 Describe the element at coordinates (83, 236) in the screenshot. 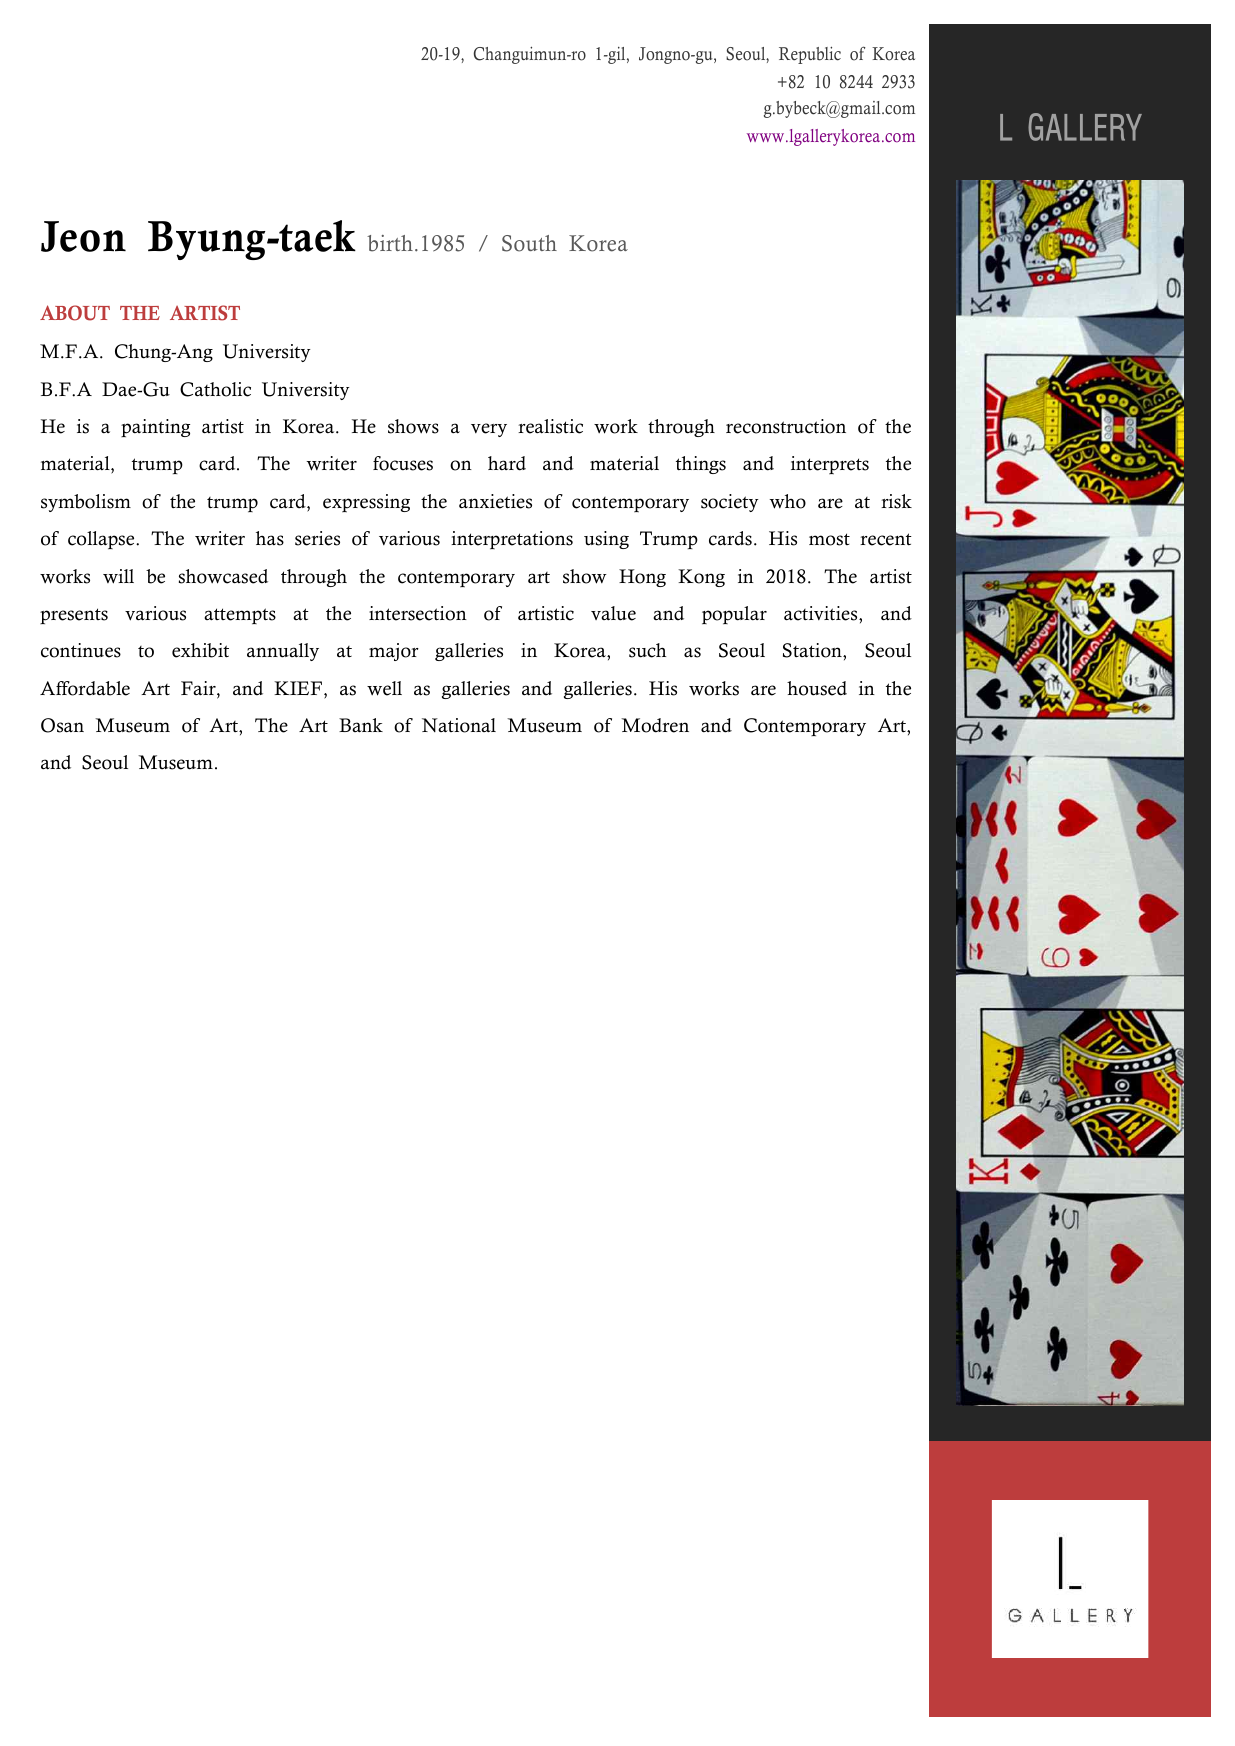

I see `Jeon` at that location.
